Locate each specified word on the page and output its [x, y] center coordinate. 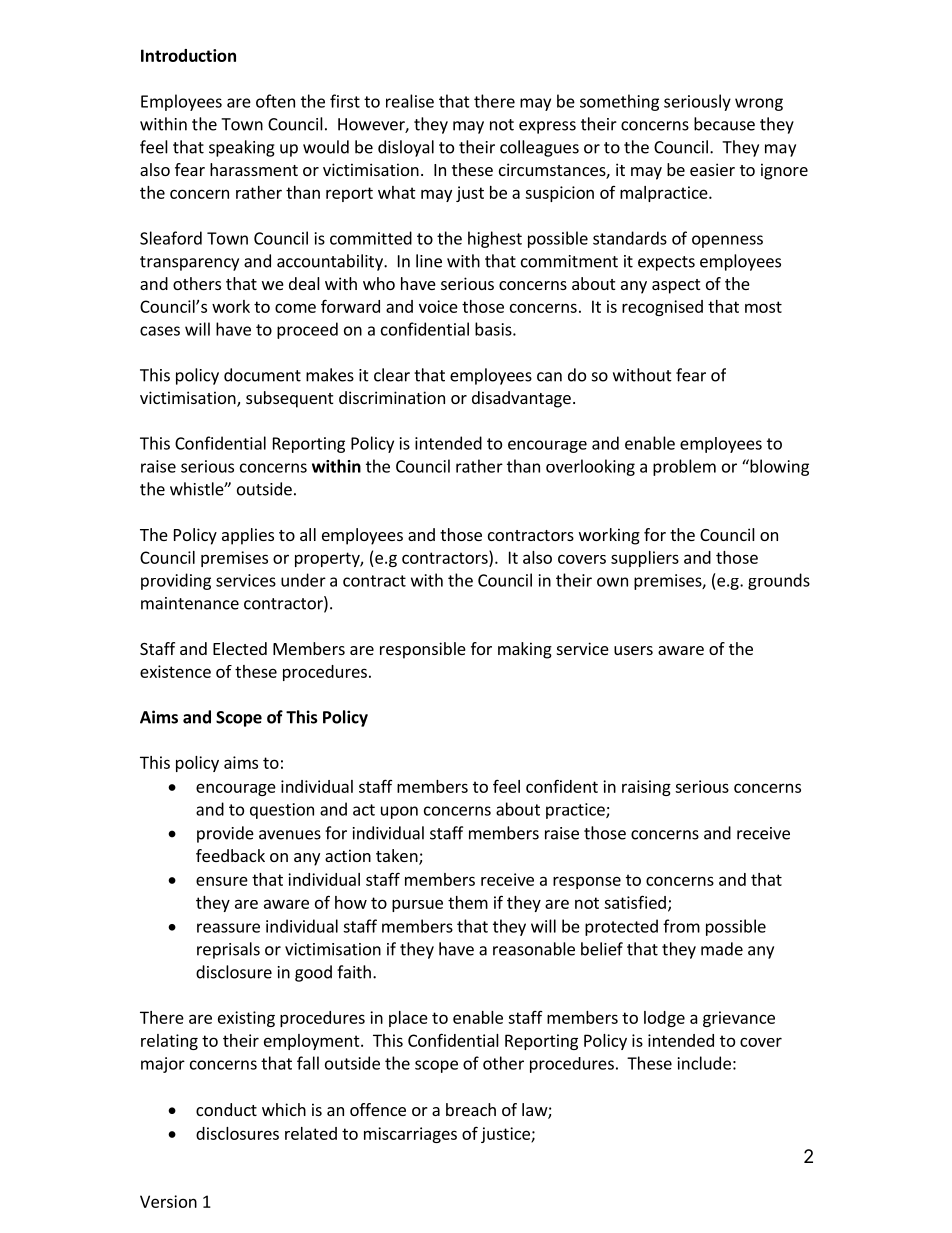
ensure [222, 881]
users [633, 650]
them [468, 902]
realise [410, 101]
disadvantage [521, 399]
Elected [240, 648]
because [724, 124]
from [681, 926]
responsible [423, 650]
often [275, 101]
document [262, 375]
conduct [226, 1109]
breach [471, 1109]
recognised [662, 308]
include [704, 1063]
